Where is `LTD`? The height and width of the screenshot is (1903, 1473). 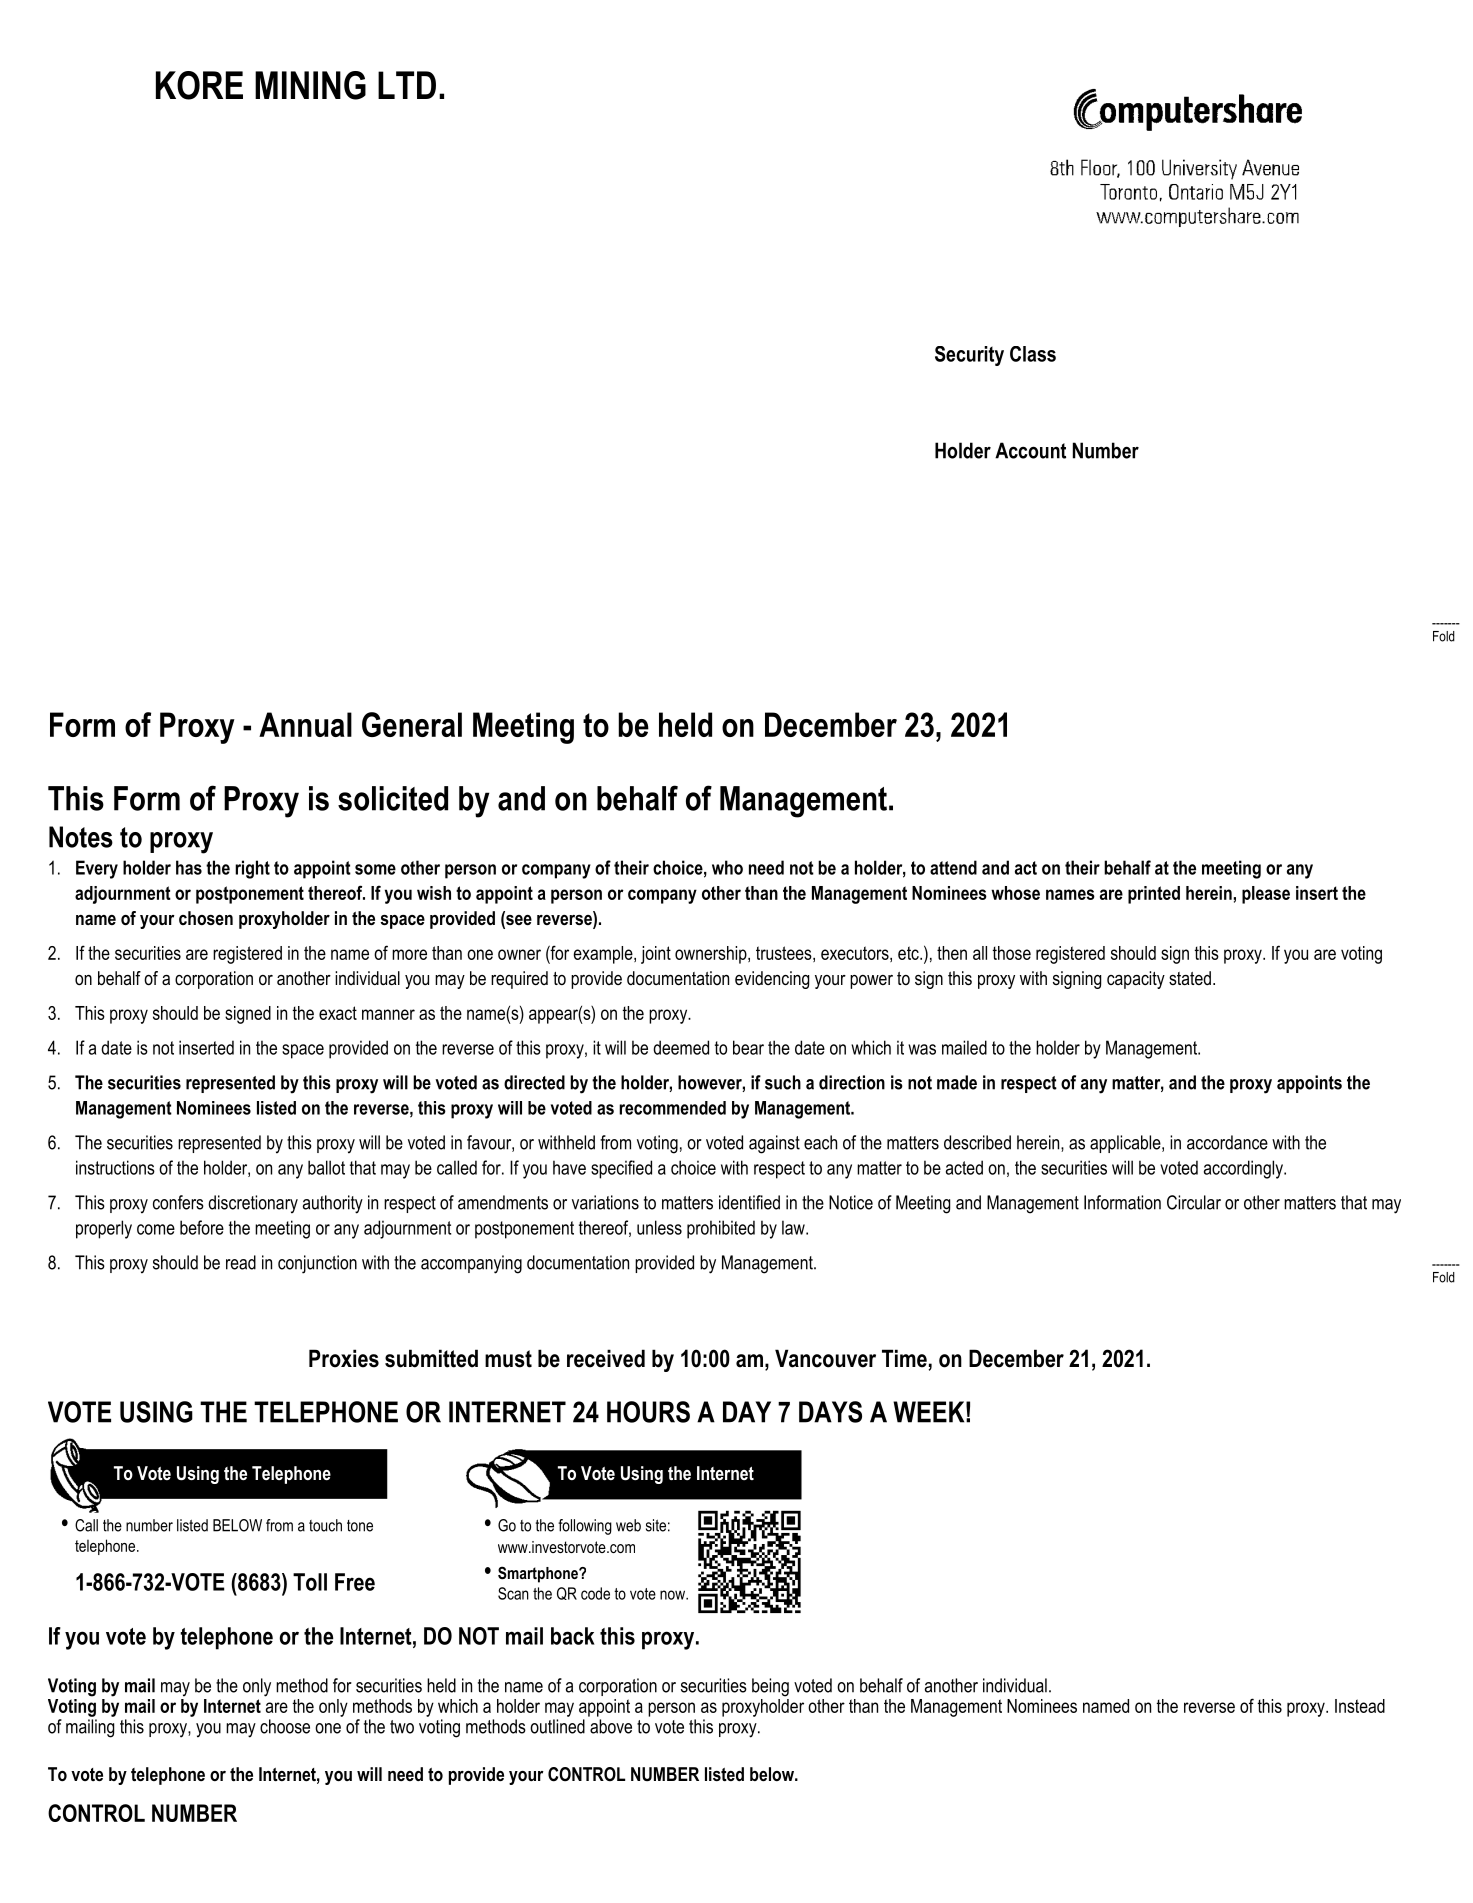
LTD is located at coordinates (407, 85).
